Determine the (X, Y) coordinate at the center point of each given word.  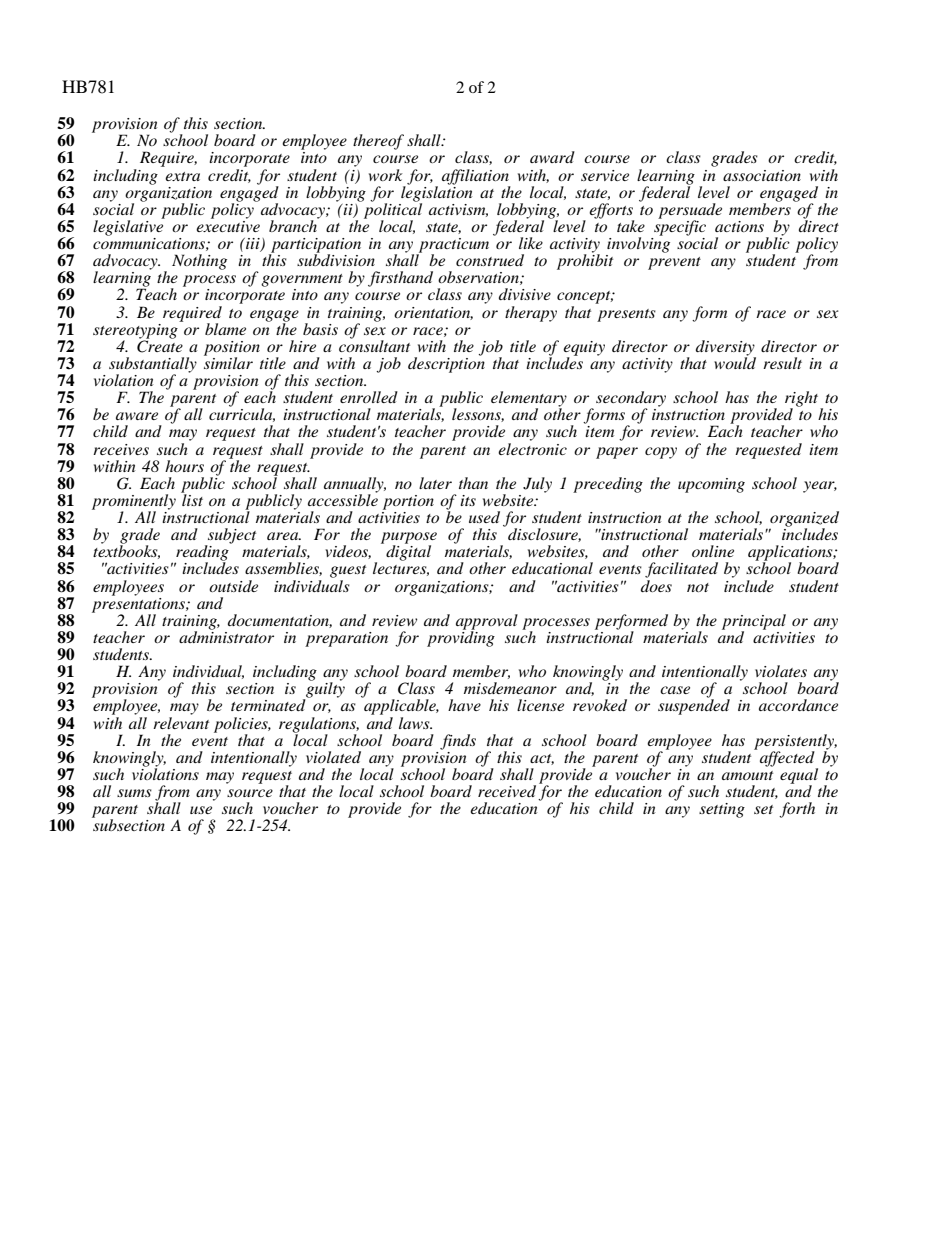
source (250, 793)
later (435, 483)
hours (184, 466)
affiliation (476, 178)
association (762, 175)
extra (182, 176)
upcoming (711, 485)
